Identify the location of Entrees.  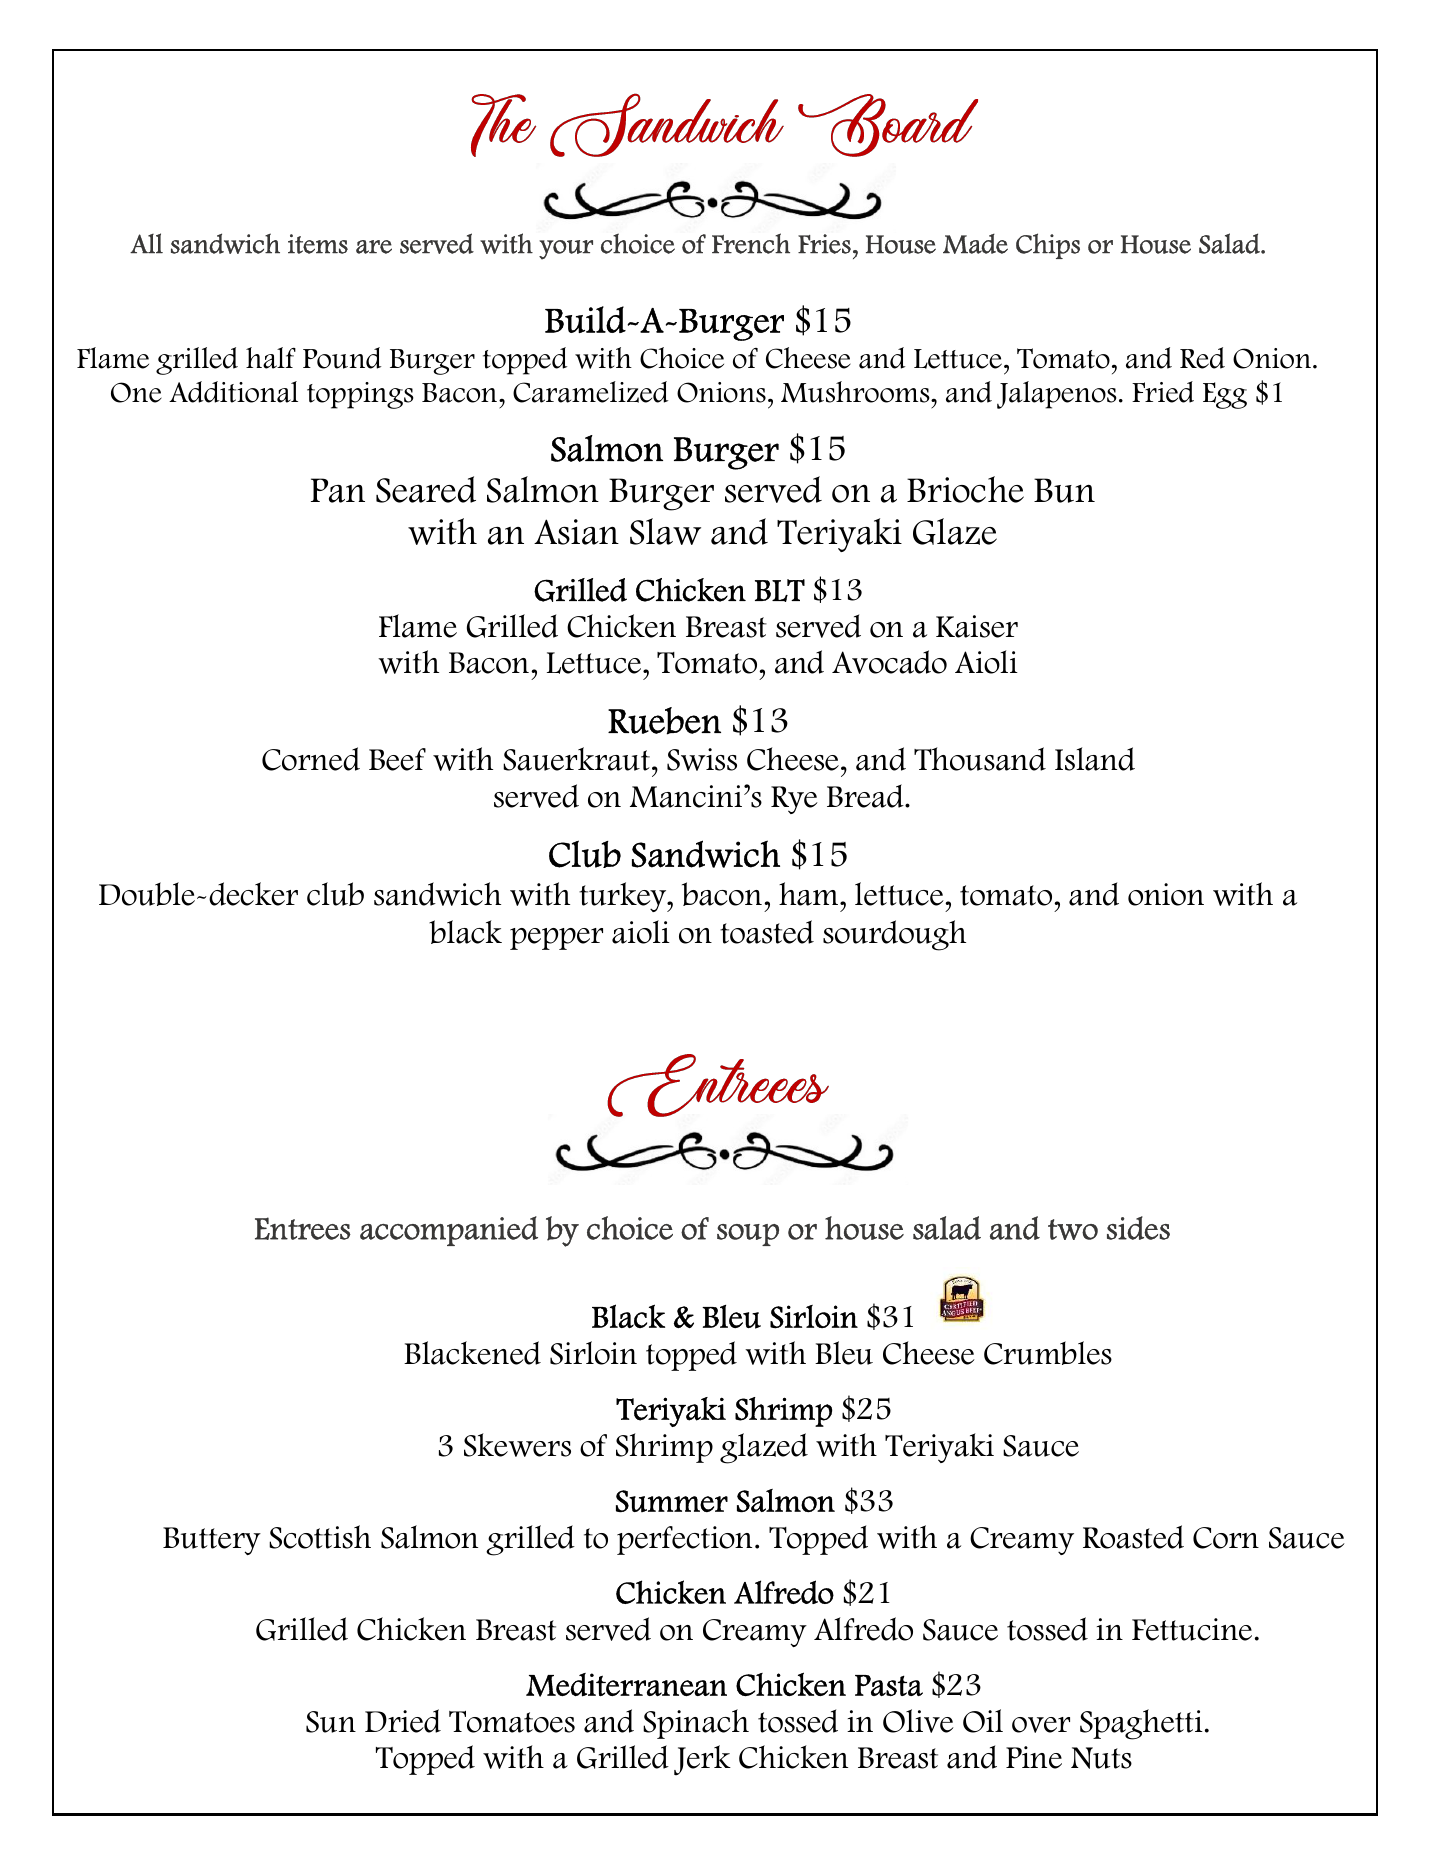
(303, 1228).
